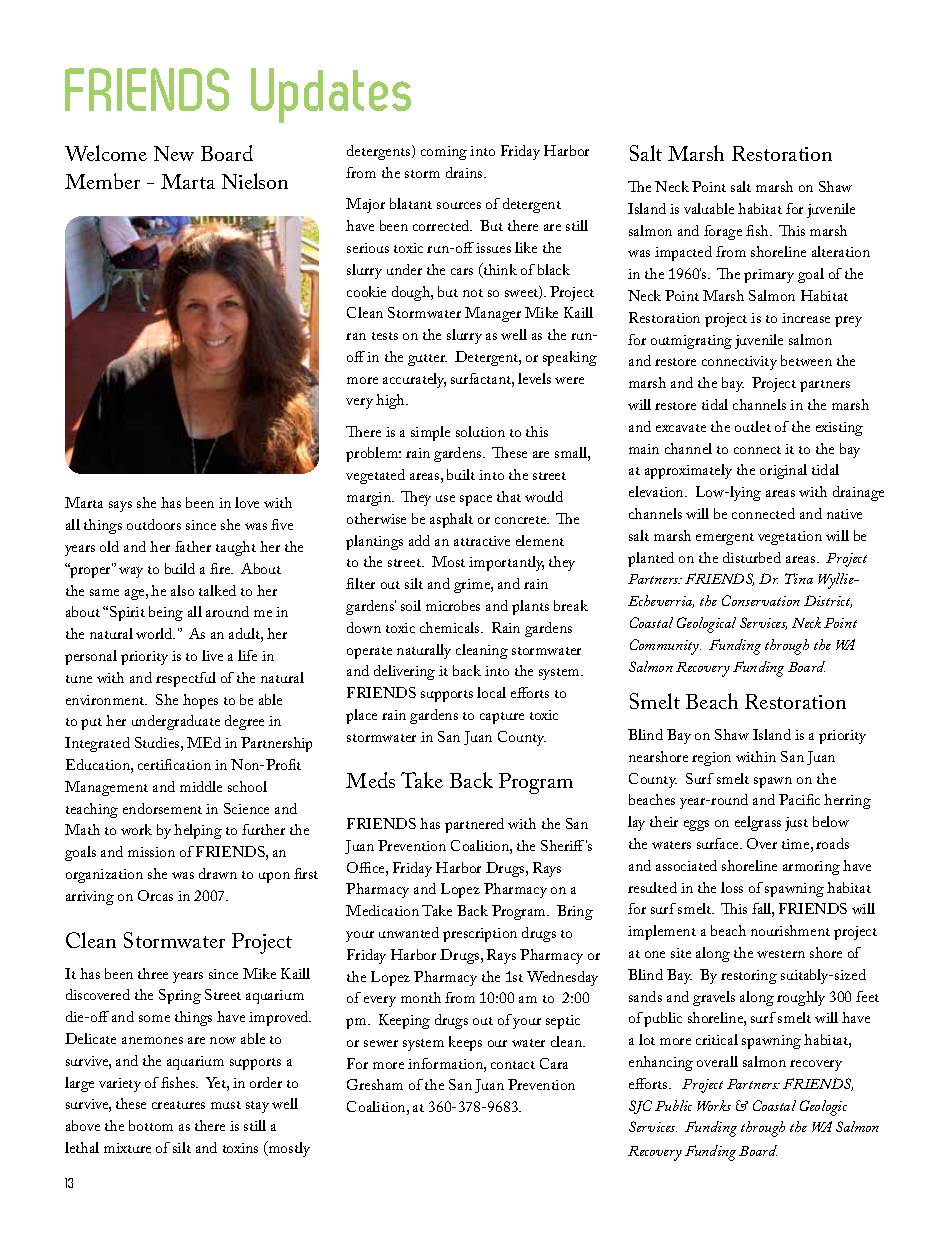  What do you see at coordinates (513, 1065) in the page?
I see `contact` at bounding box center [513, 1065].
